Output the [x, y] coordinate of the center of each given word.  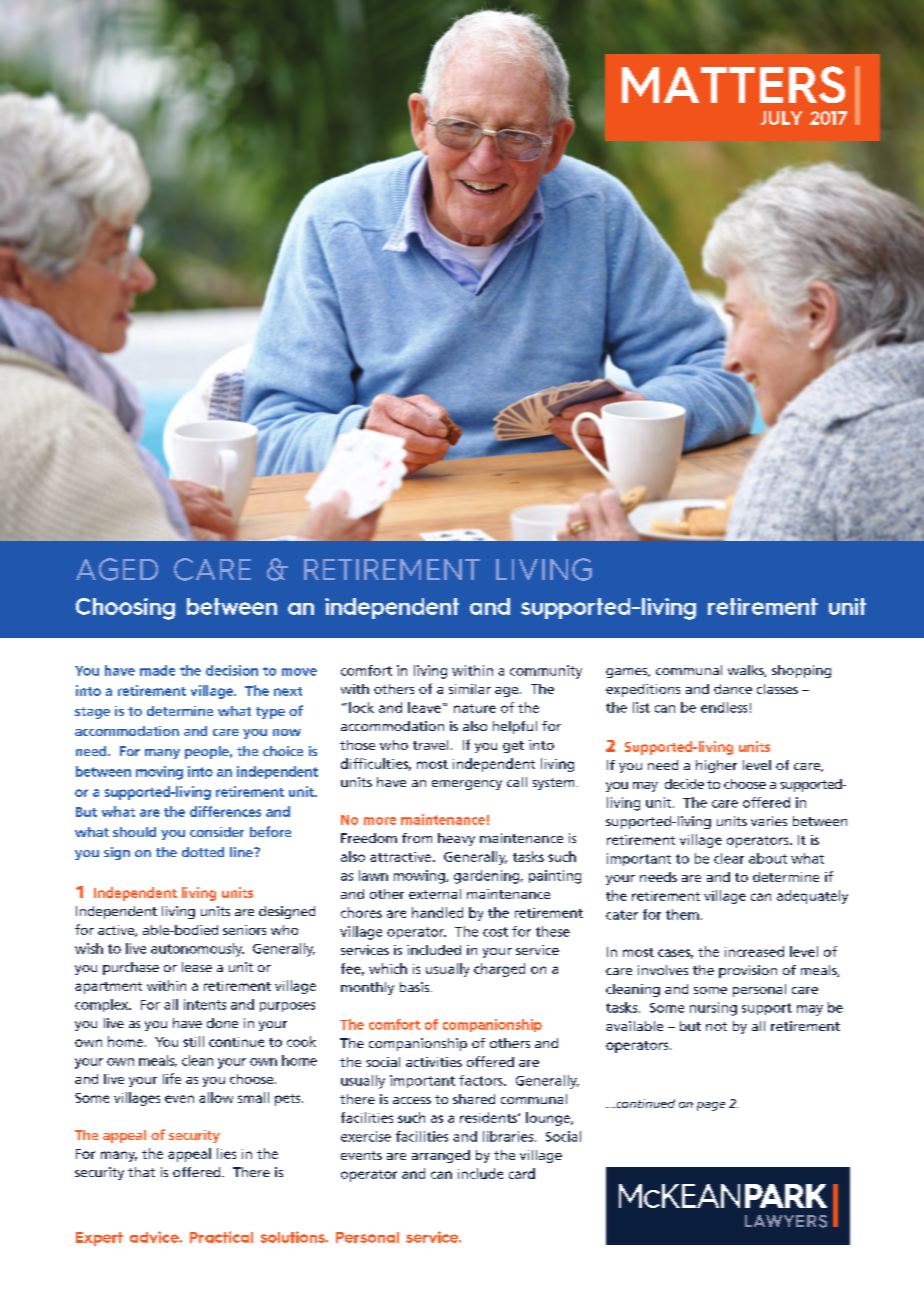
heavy [456, 839]
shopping [801, 671]
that [141, 1172]
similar [470, 689]
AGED [117, 569]
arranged [441, 1156]
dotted [203, 852]
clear [729, 858]
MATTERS [733, 84]
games [628, 673]
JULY [781, 118]
